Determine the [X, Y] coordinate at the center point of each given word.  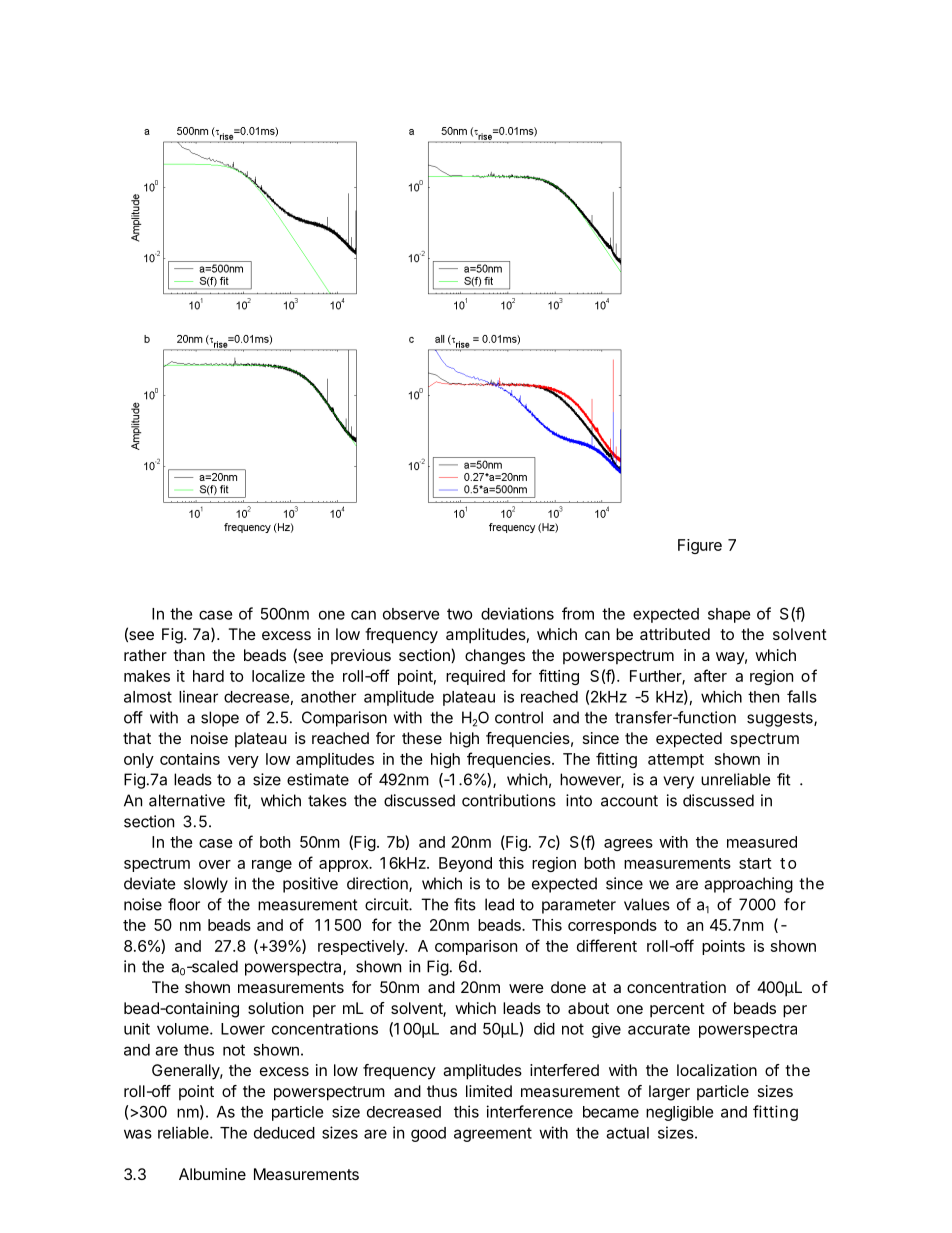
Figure [700, 546]
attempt [676, 761]
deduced [284, 1133]
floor [184, 904]
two [459, 614]
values [647, 904]
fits [465, 904]
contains [190, 759]
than [189, 655]
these [422, 738]
